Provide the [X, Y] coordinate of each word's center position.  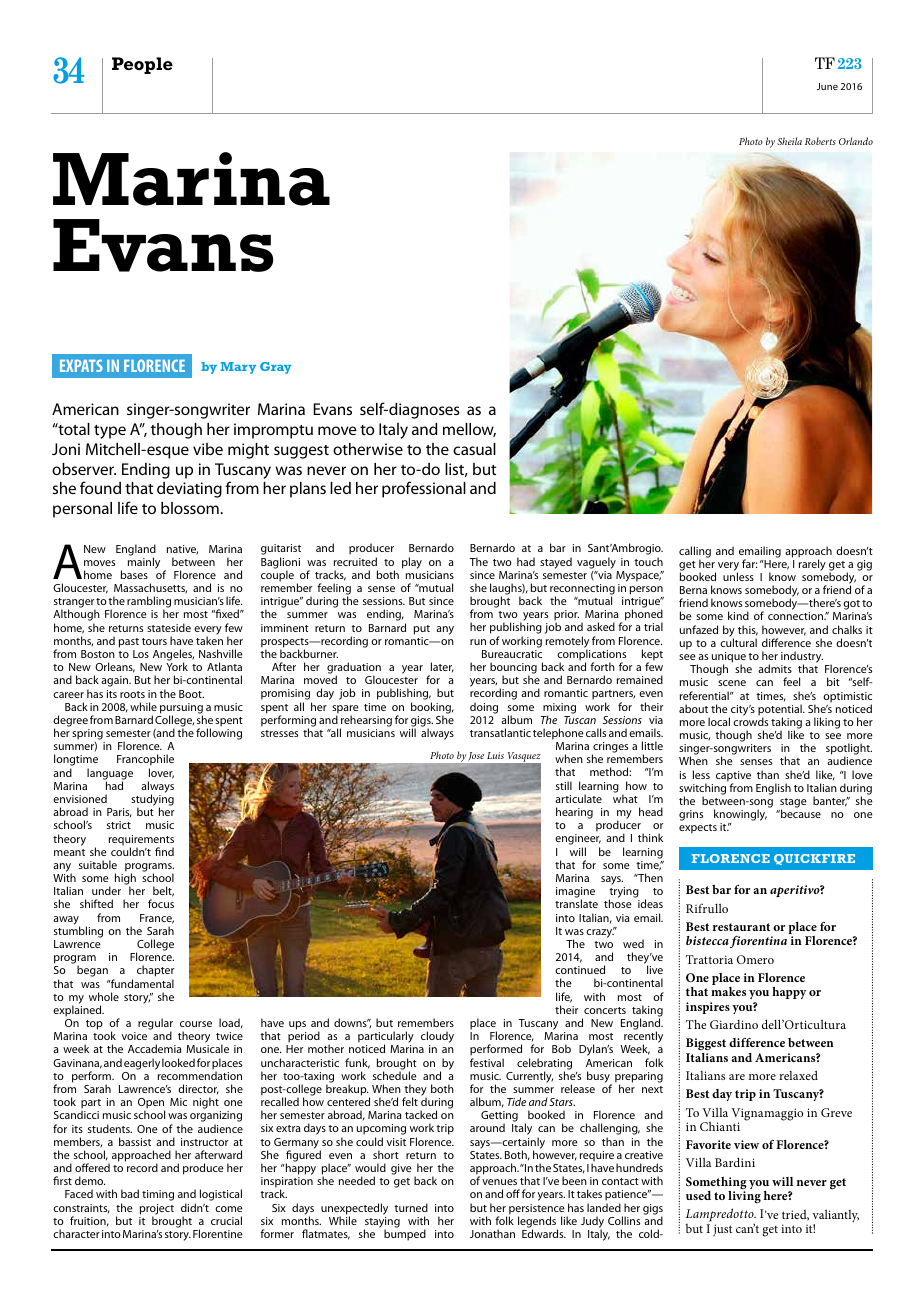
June [827, 86]
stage [793, 804]
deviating [189, 490]
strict [119, 825]
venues [499, 1182]
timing [158, 1195]
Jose [476, 756]
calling [695, 553]
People [142, 65]
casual [474, 449]
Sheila [789, 141]
